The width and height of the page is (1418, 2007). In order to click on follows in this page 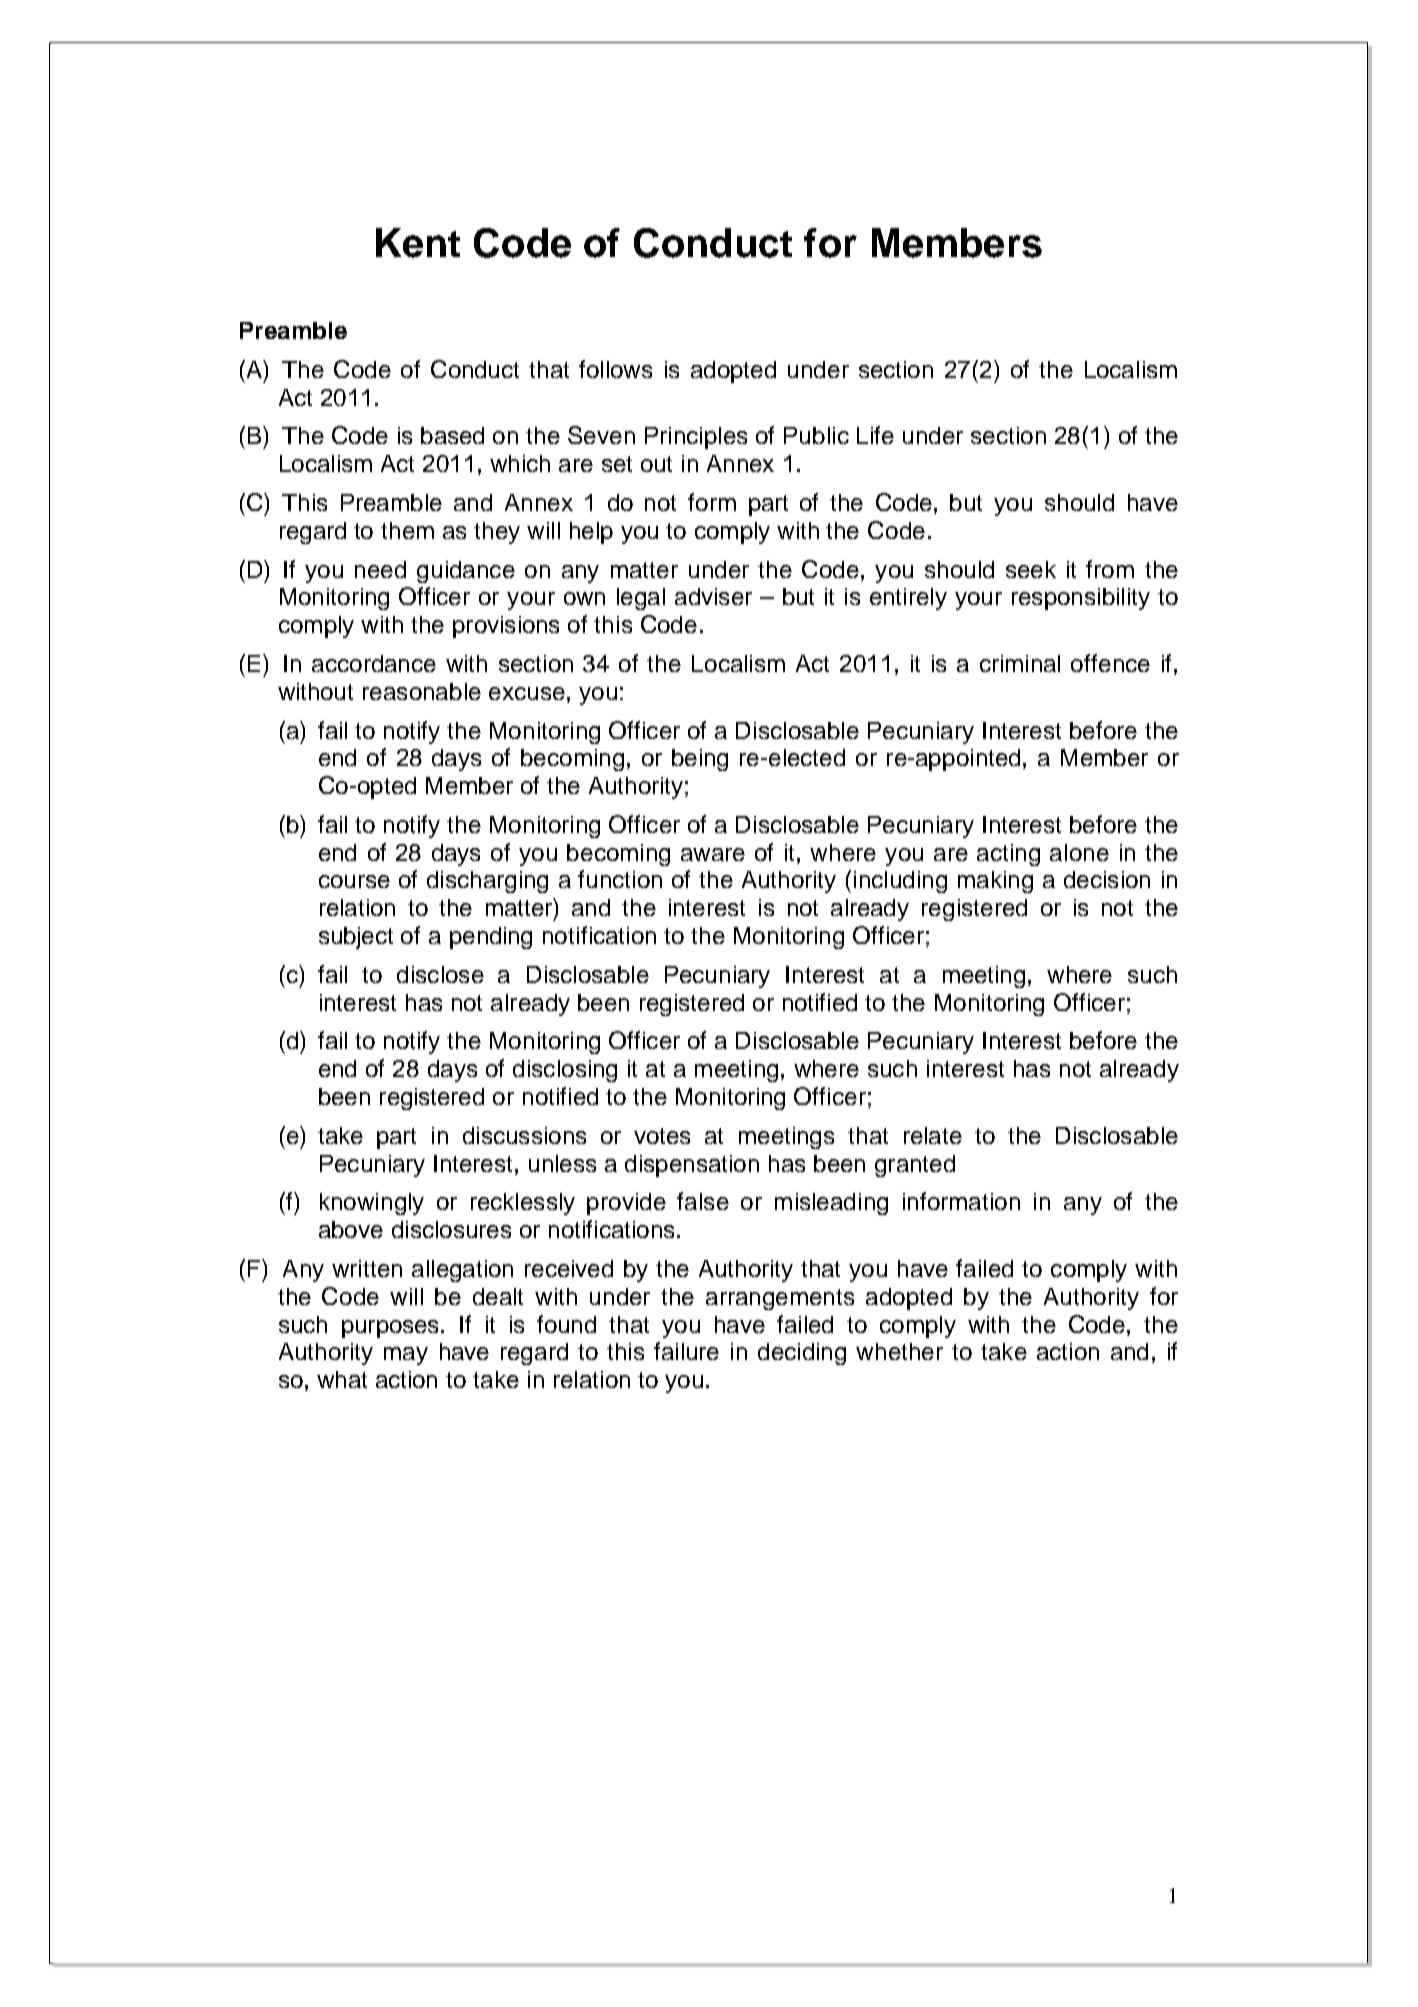, I will do `click(615, 369)`.
